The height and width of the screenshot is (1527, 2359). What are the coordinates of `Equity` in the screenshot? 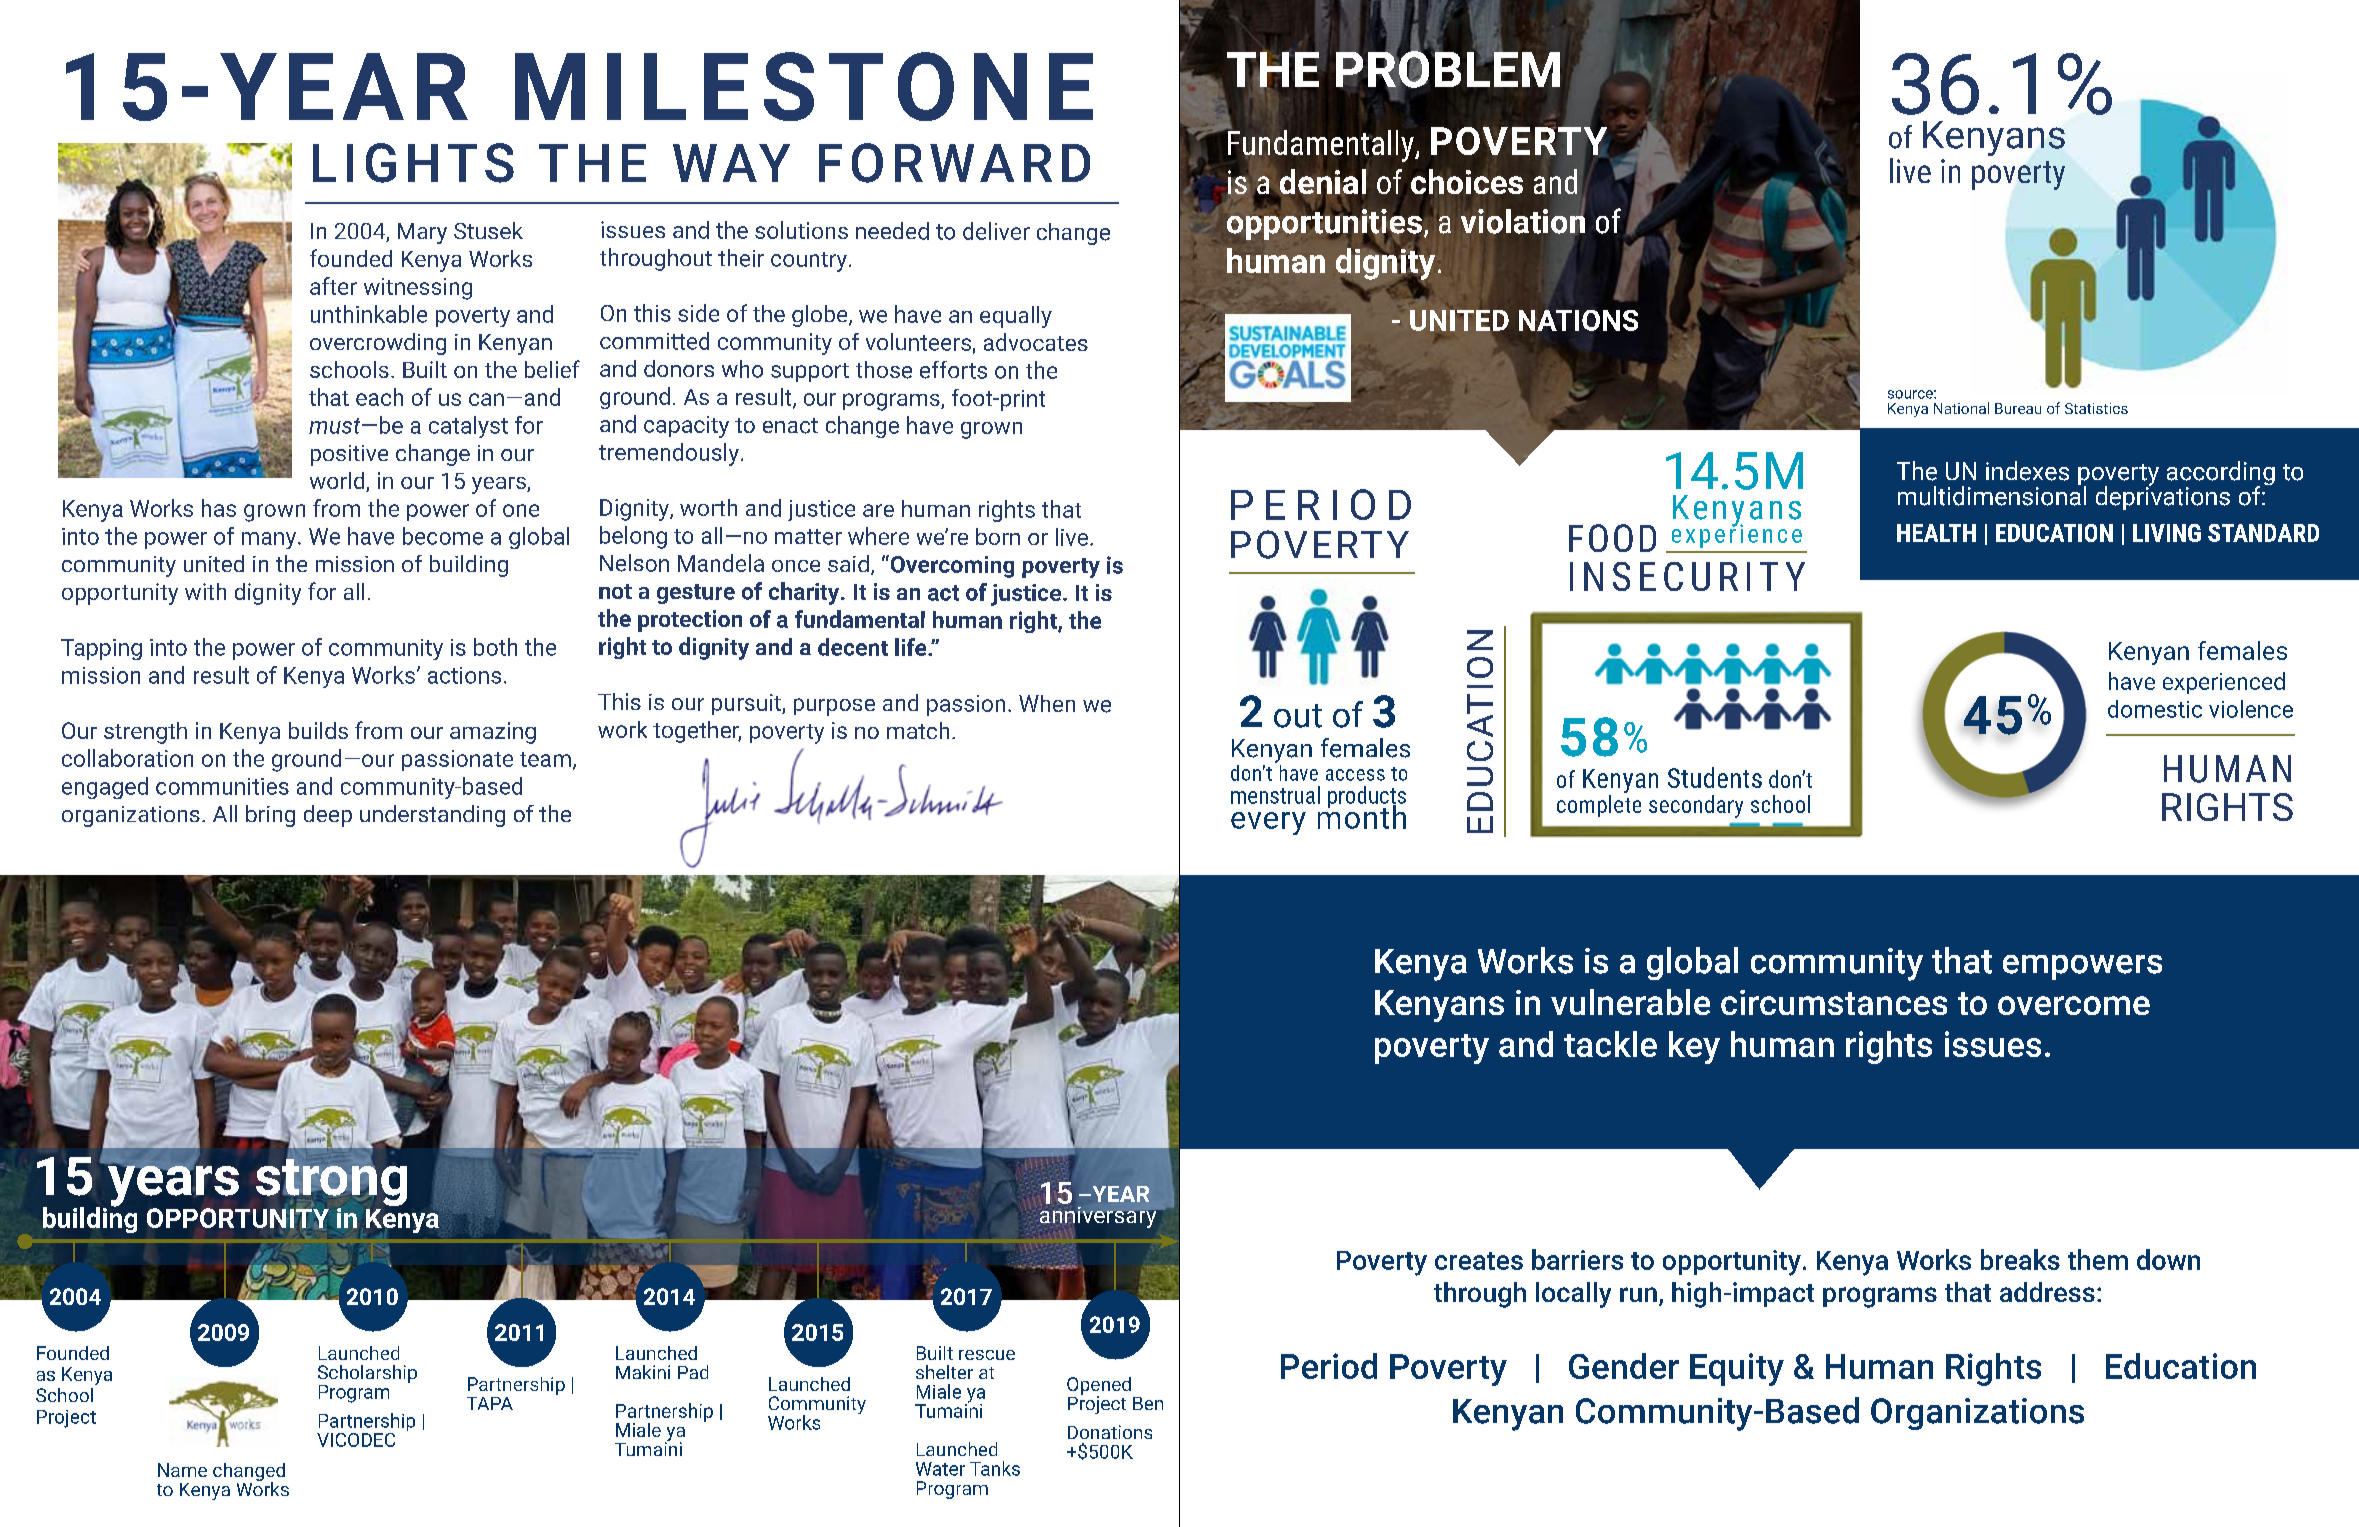 It's located at (1737, 1369).
